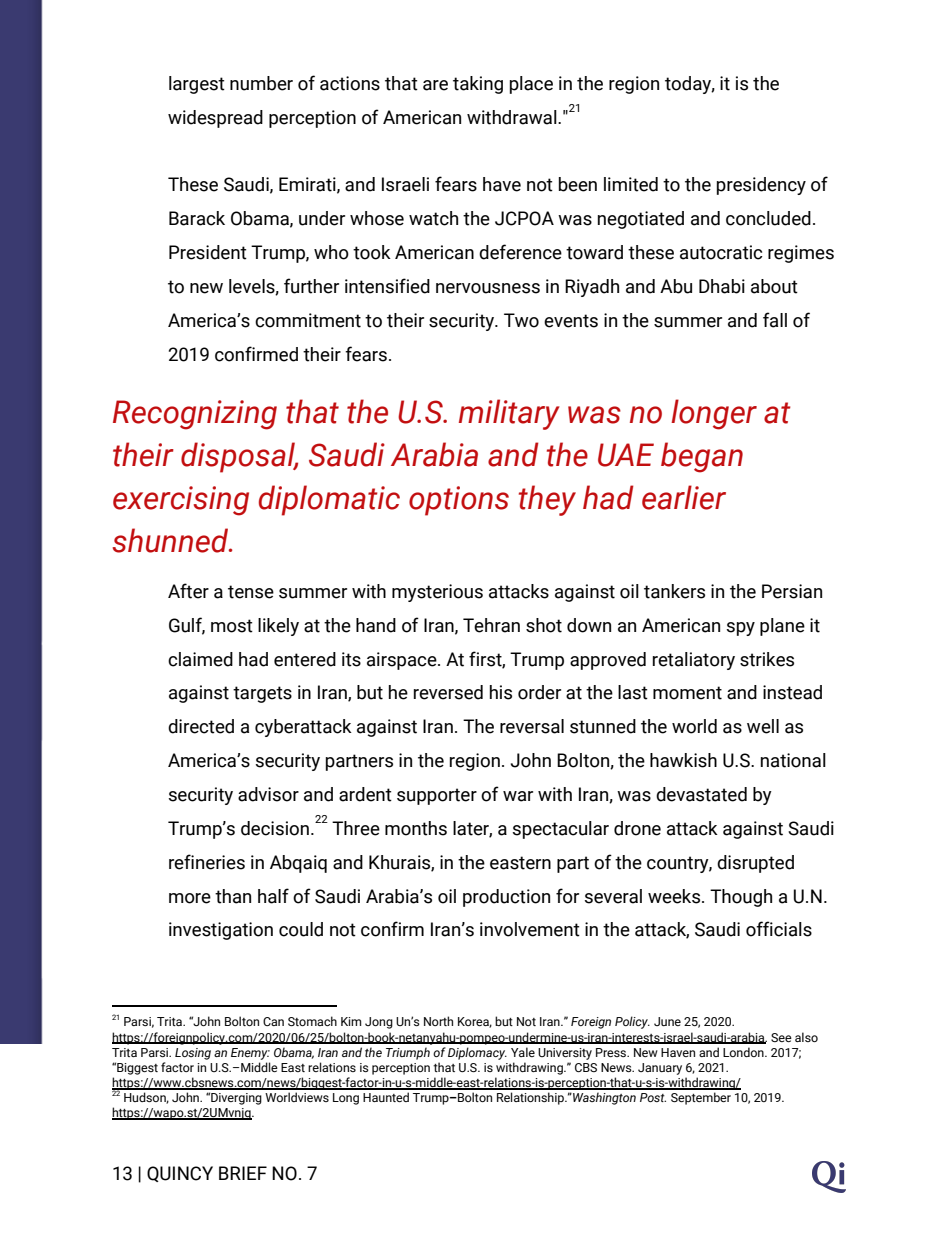 This screenshot has height=1233, width=952. I want to click on widespread, so click(215, 119).
